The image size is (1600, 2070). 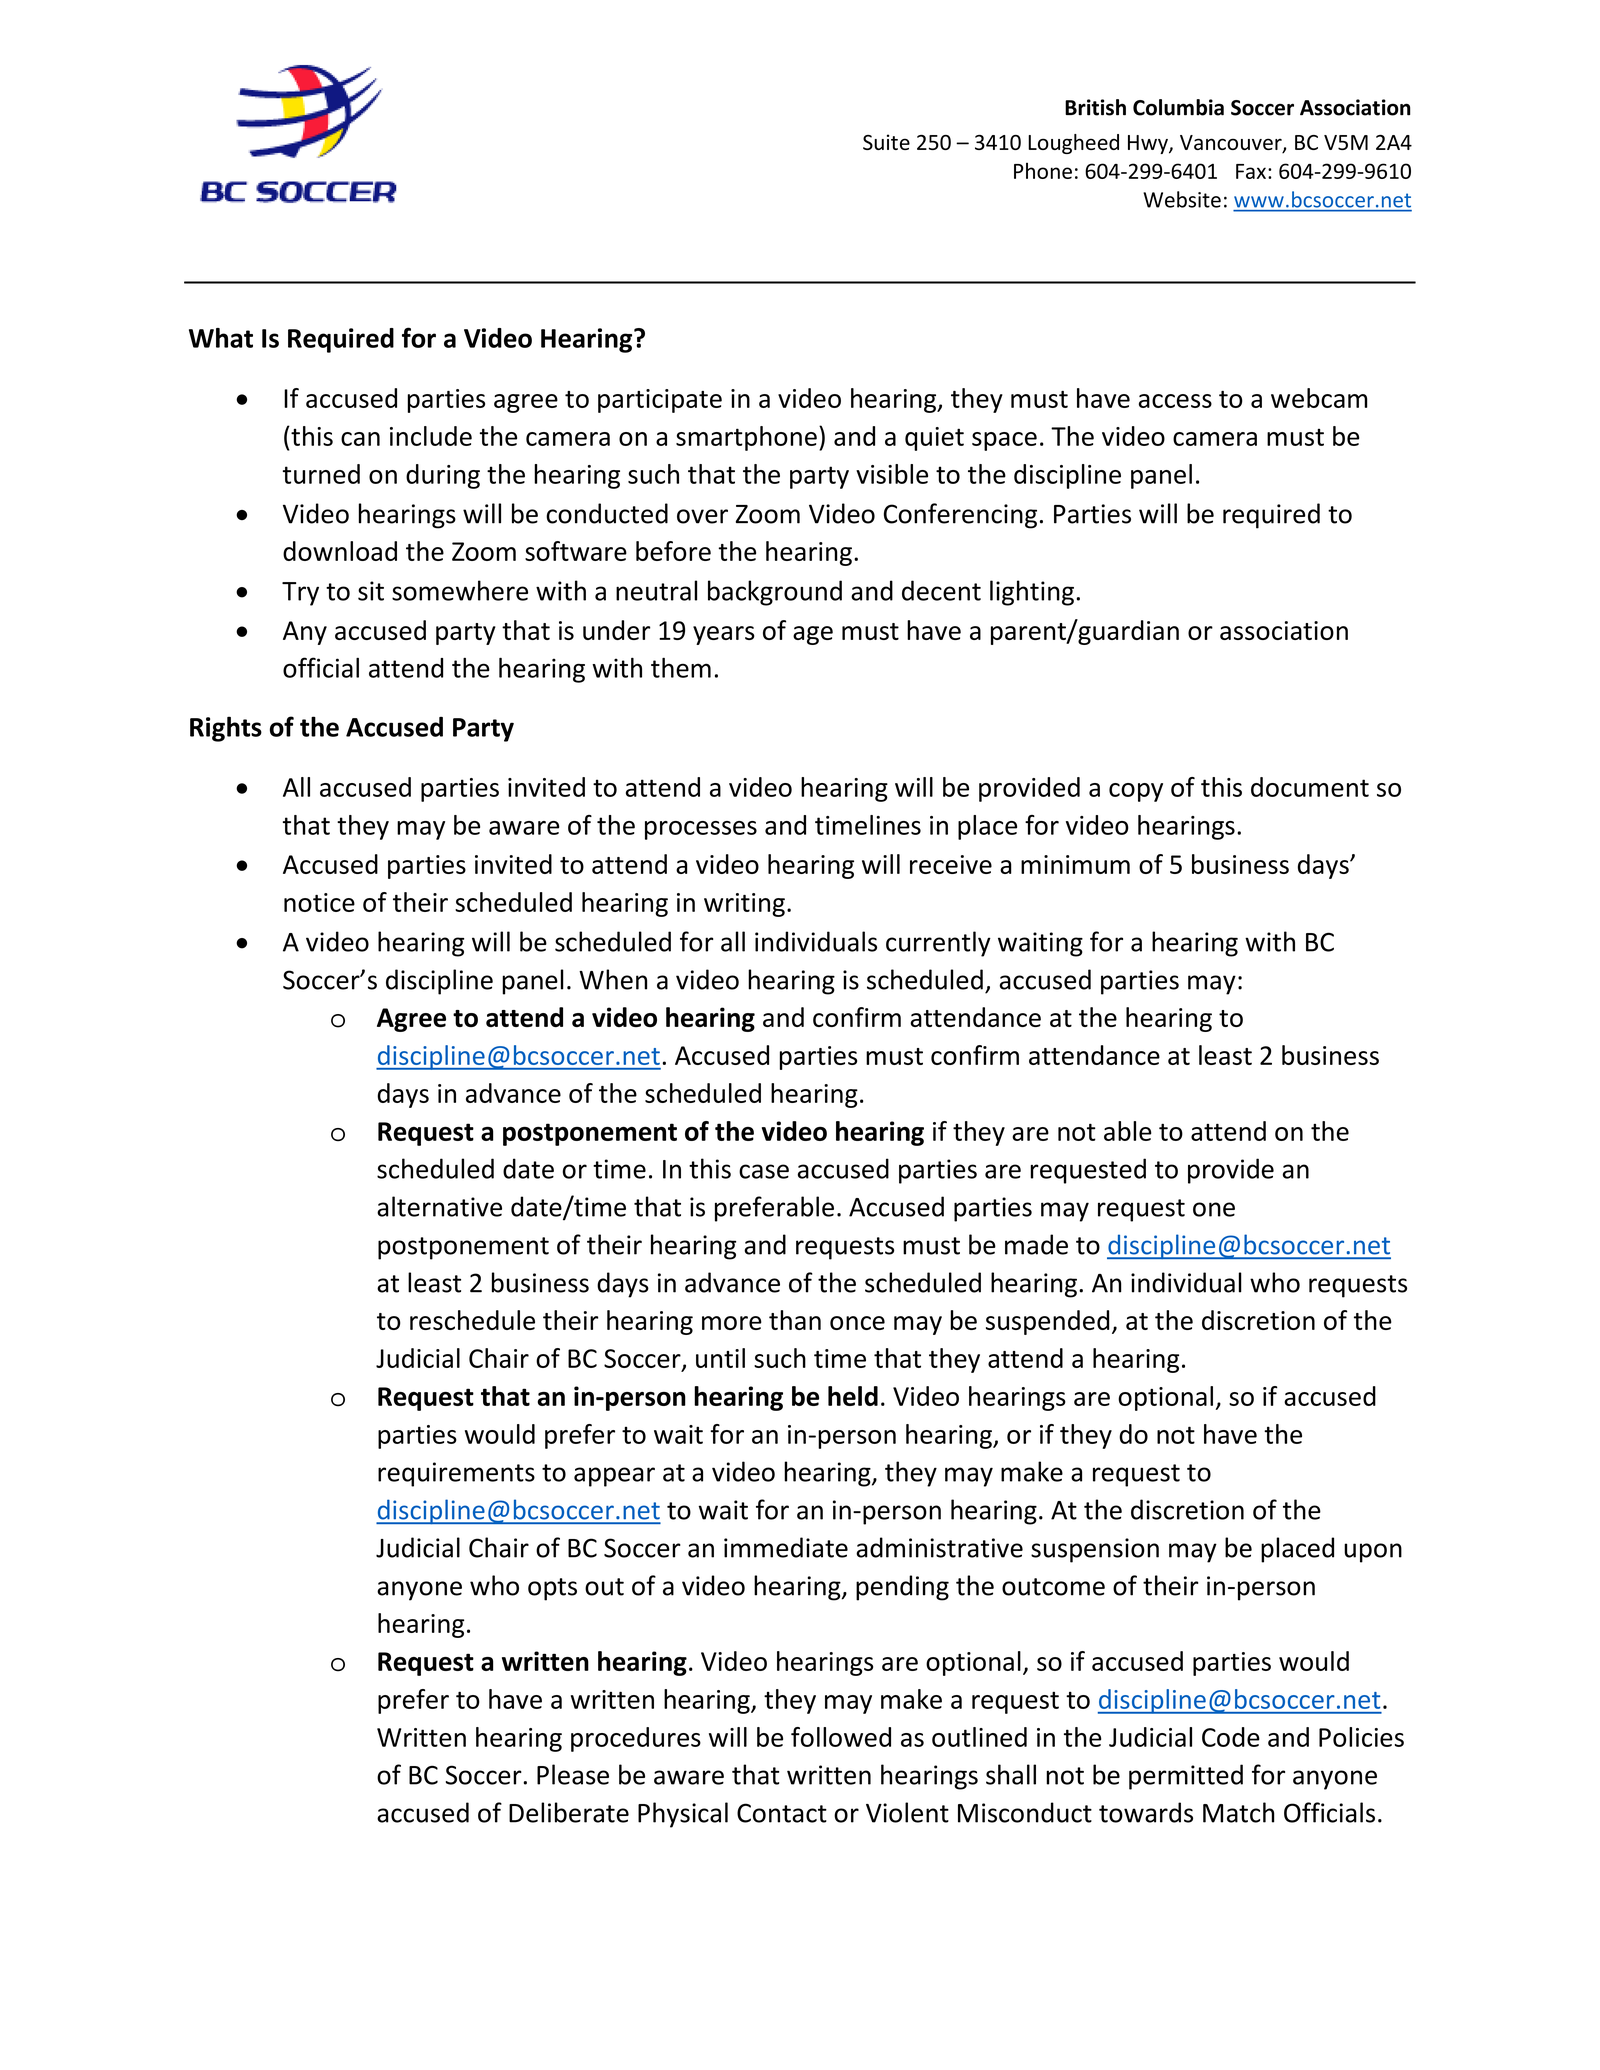 I want to click on lighting, so click(x=1032, y=593).
